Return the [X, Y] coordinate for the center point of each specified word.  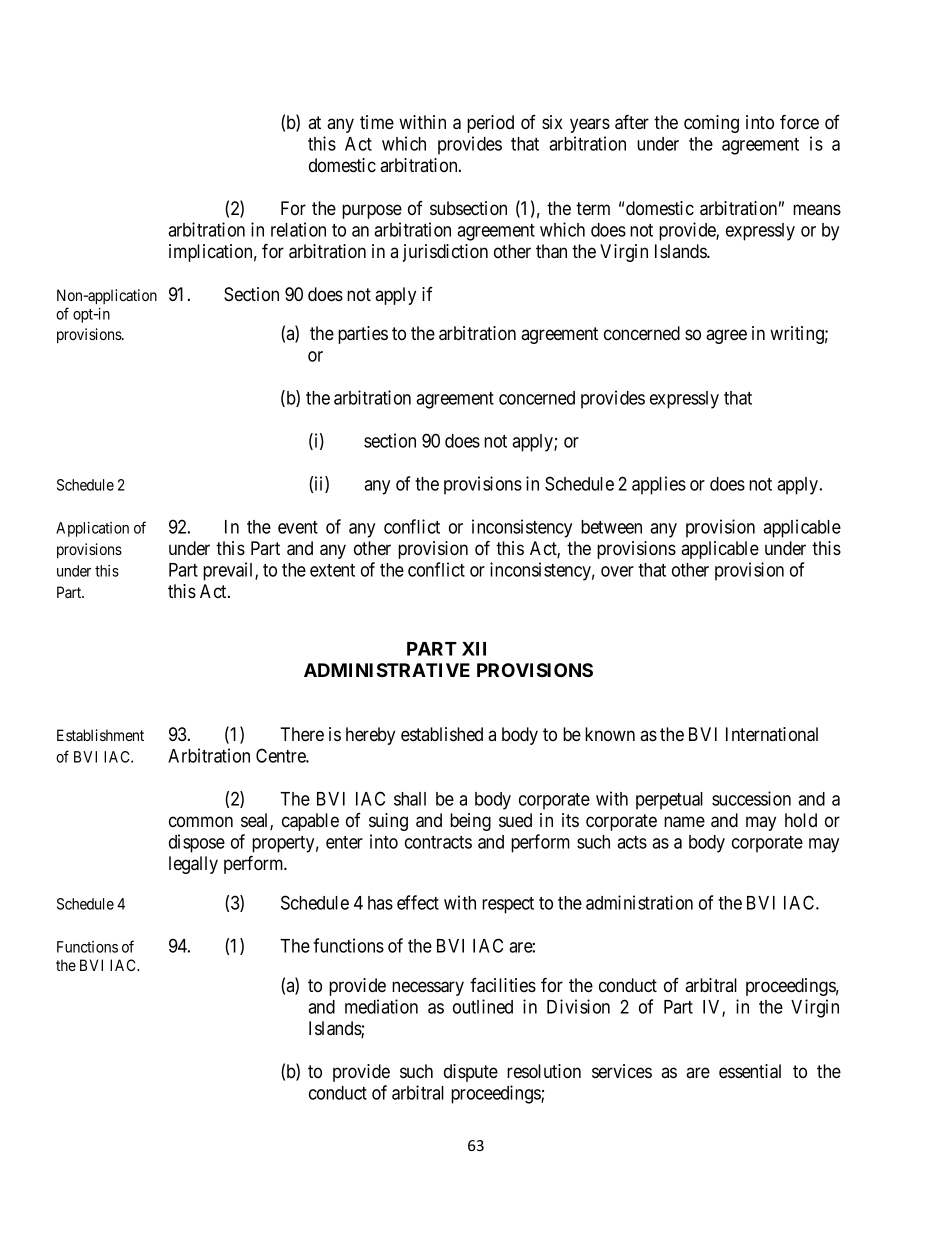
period [490, 124]
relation [298, 229]
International [772, 734]
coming [711, 124]
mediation [381, 1006]
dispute [471, 1073]
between [611, 527]
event [298, 527]
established [442, 734]
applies [659, 485]
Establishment [100, 735]
